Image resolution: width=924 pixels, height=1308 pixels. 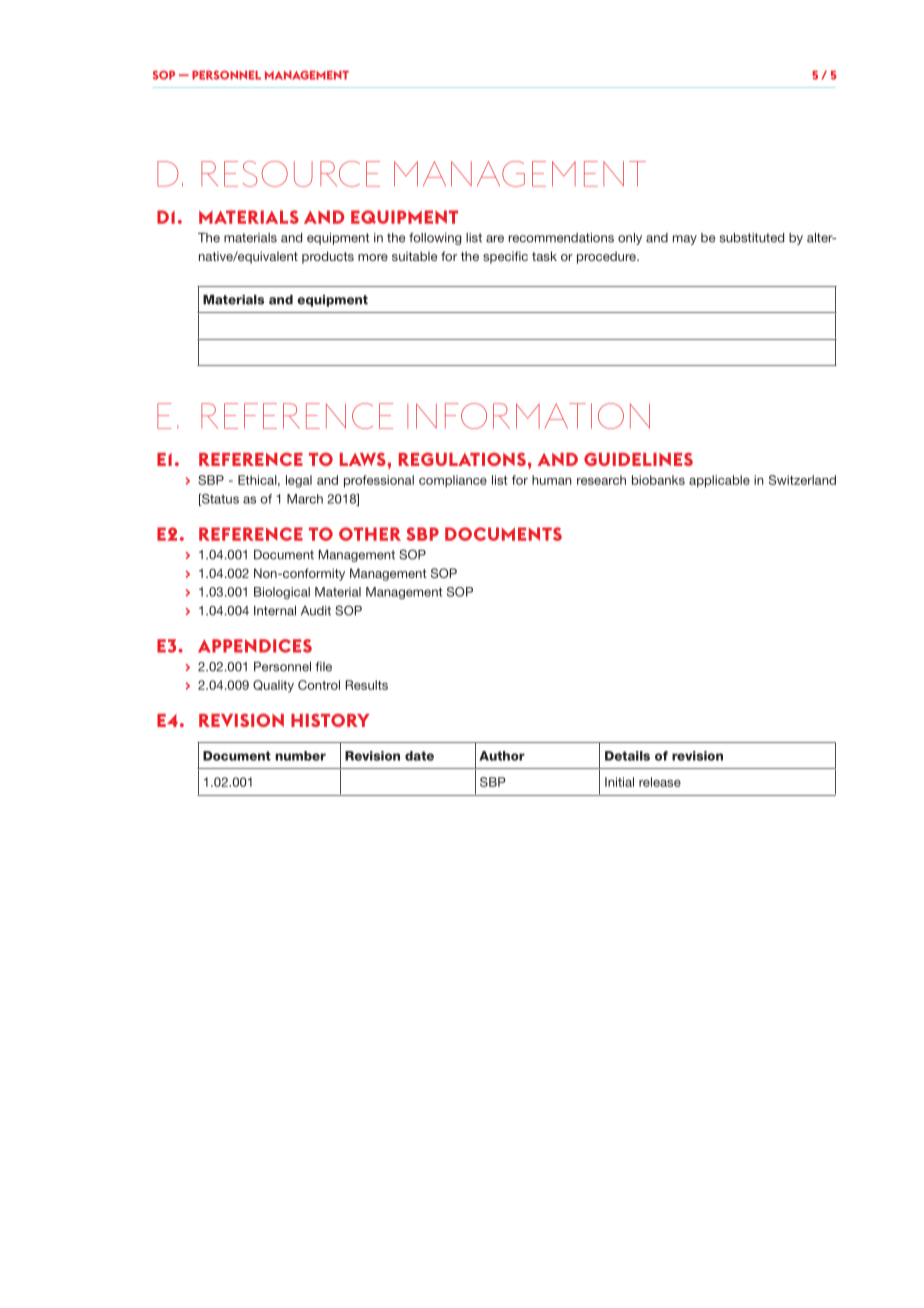 What do you see at coordinates (502, 756) in the page?
I see `Author` at bounding box center [502, 756].
